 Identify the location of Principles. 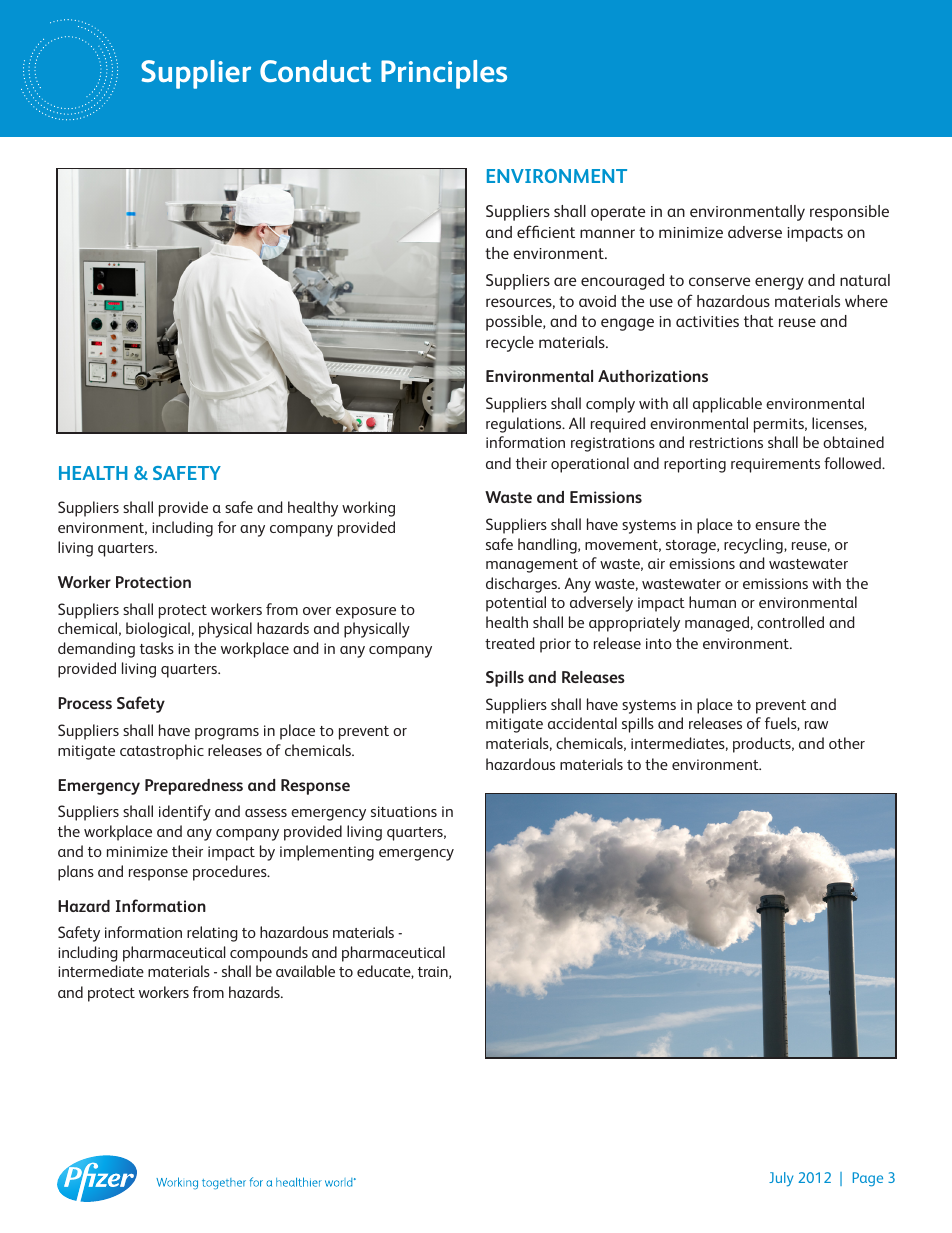
(444, 74).
